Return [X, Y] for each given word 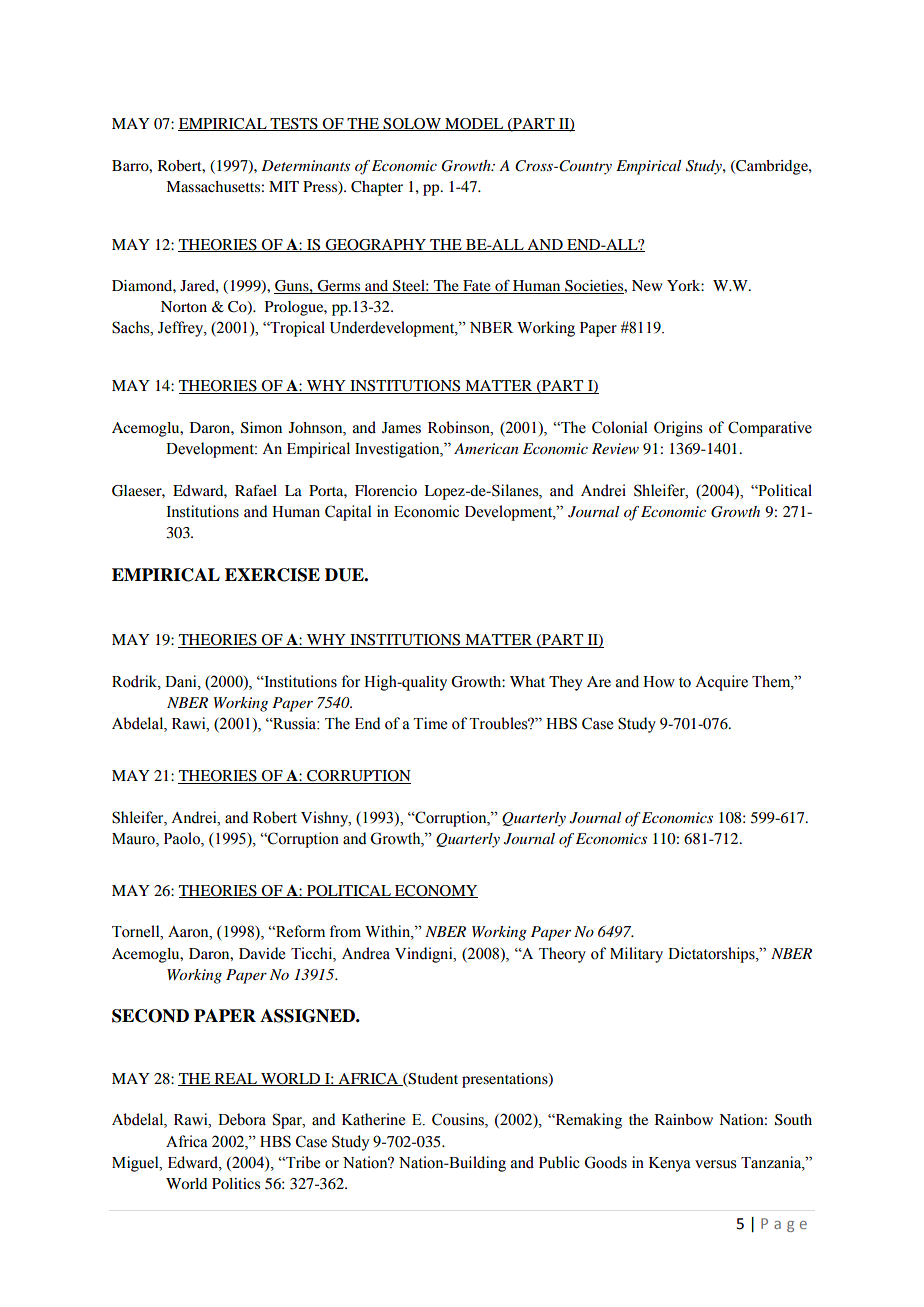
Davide [262, 953]
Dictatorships [712, 955]
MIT [284, 186]
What [527, 681]
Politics [236, 1183]
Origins [678, 429]
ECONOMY [435, 891]
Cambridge [772, 167]
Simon [261, 428]
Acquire [721, 683]
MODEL [474, 124]
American [486, 448]
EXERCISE [272, 575]
